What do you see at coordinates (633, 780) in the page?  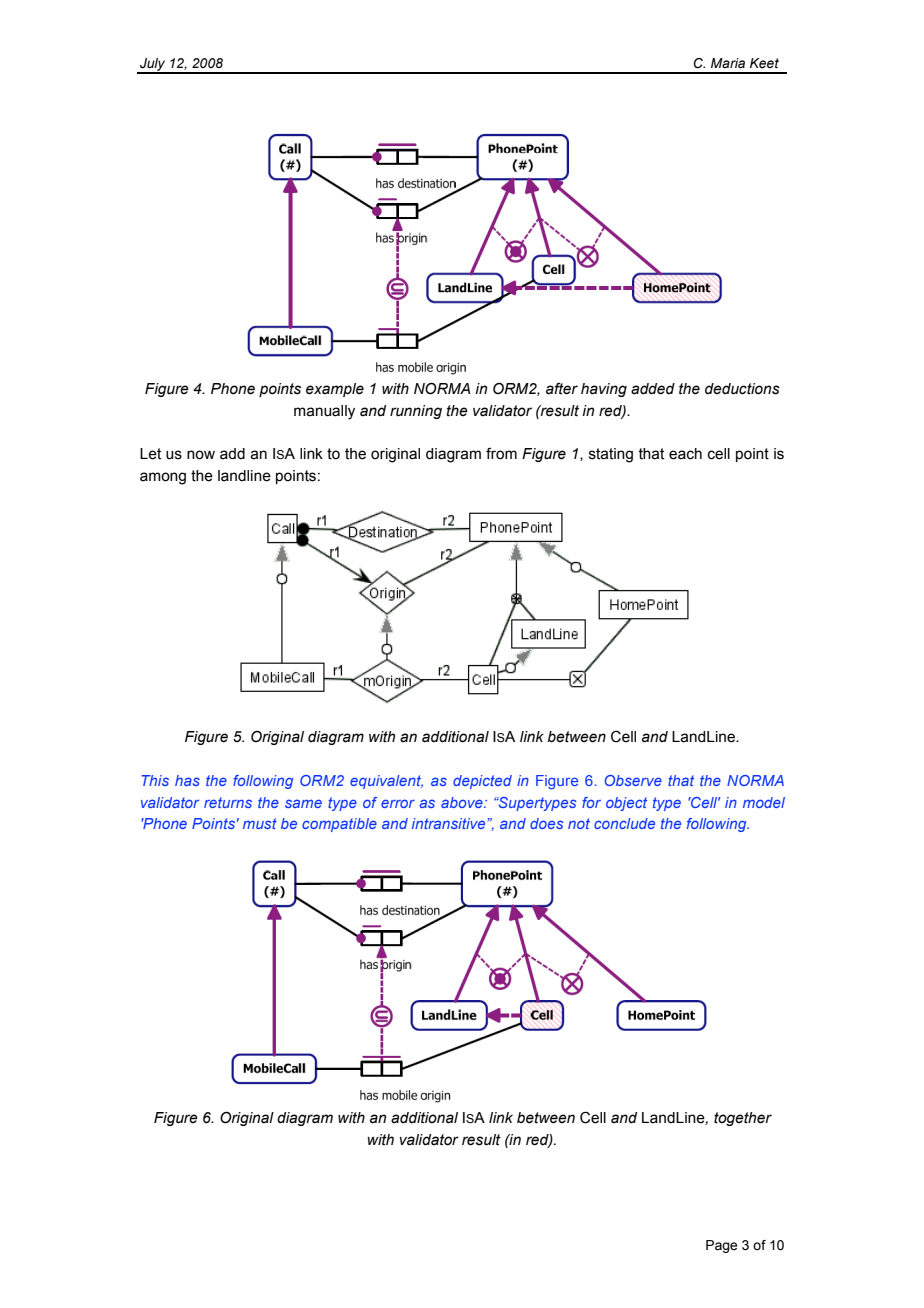 I see `Observe` at bounding box center [633, 780].
